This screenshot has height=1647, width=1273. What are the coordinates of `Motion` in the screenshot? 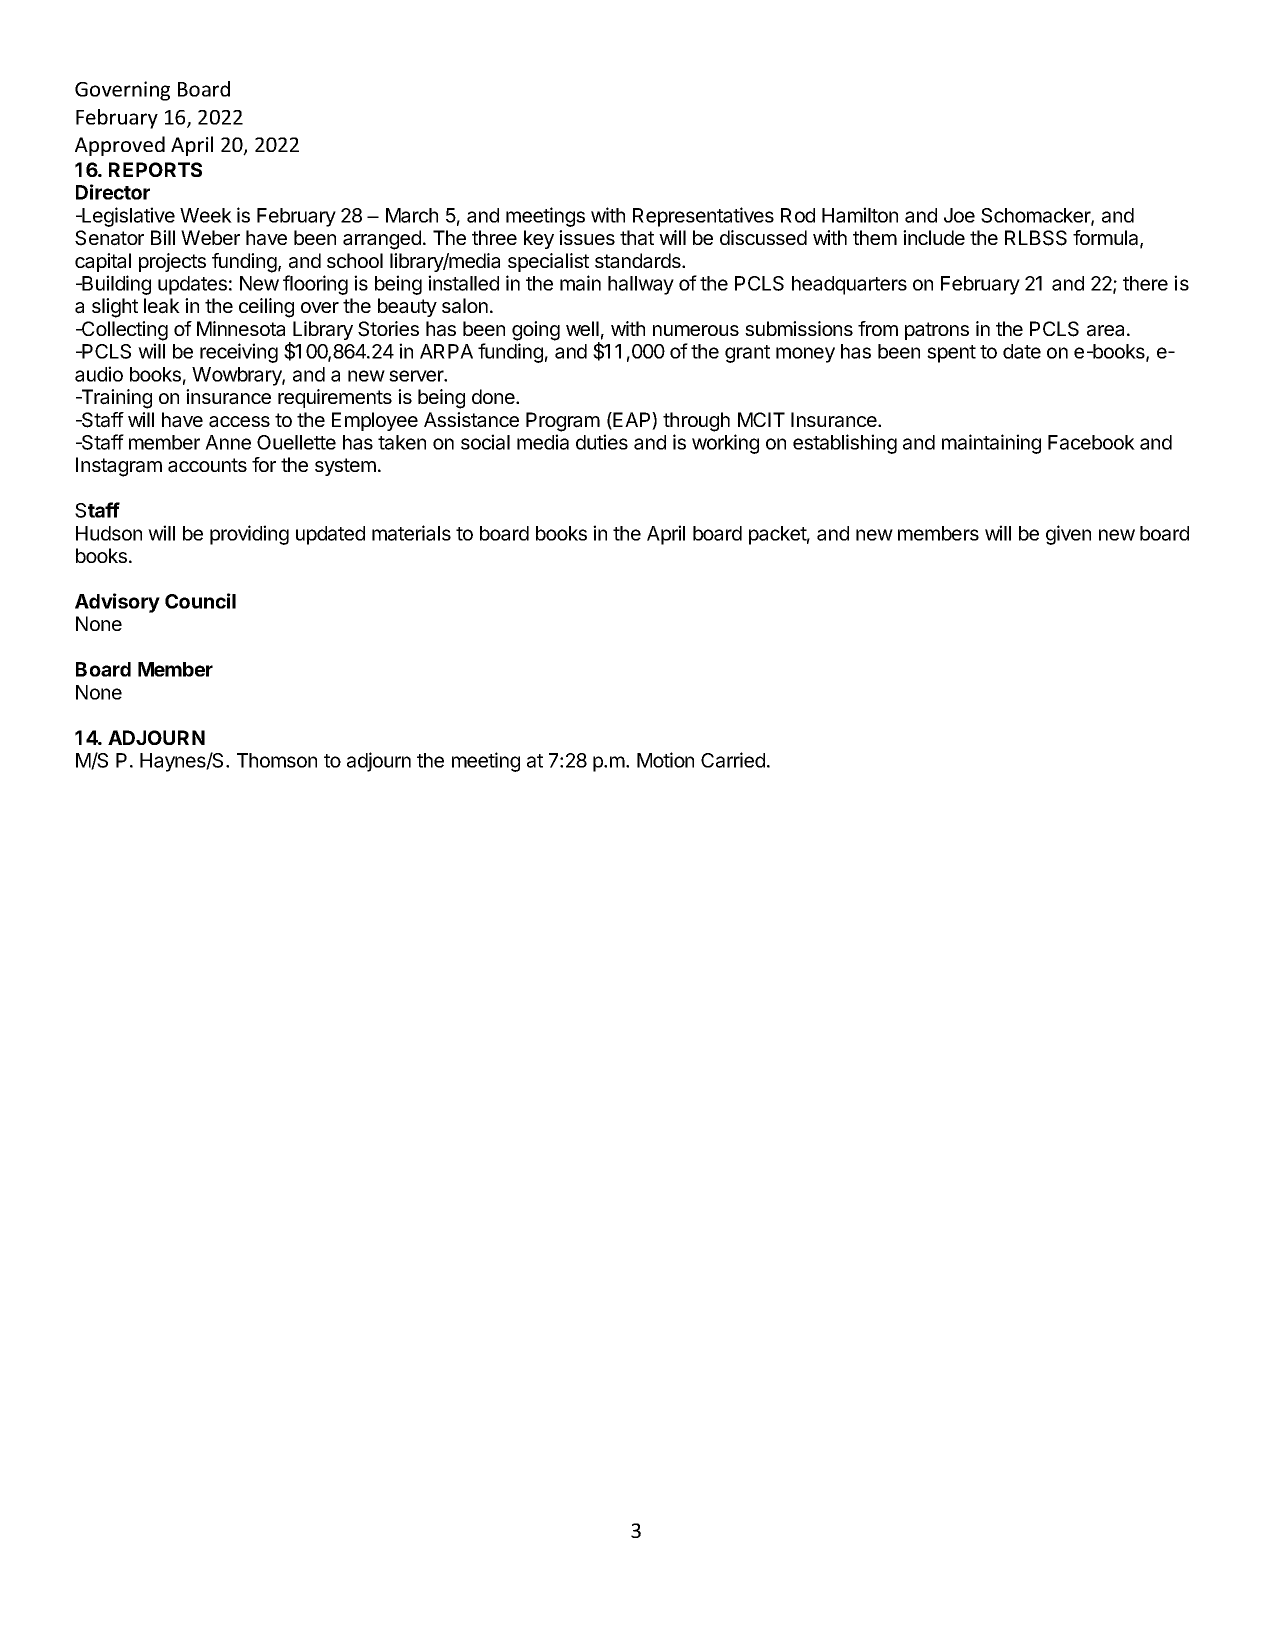 It's located at (665, 760).
